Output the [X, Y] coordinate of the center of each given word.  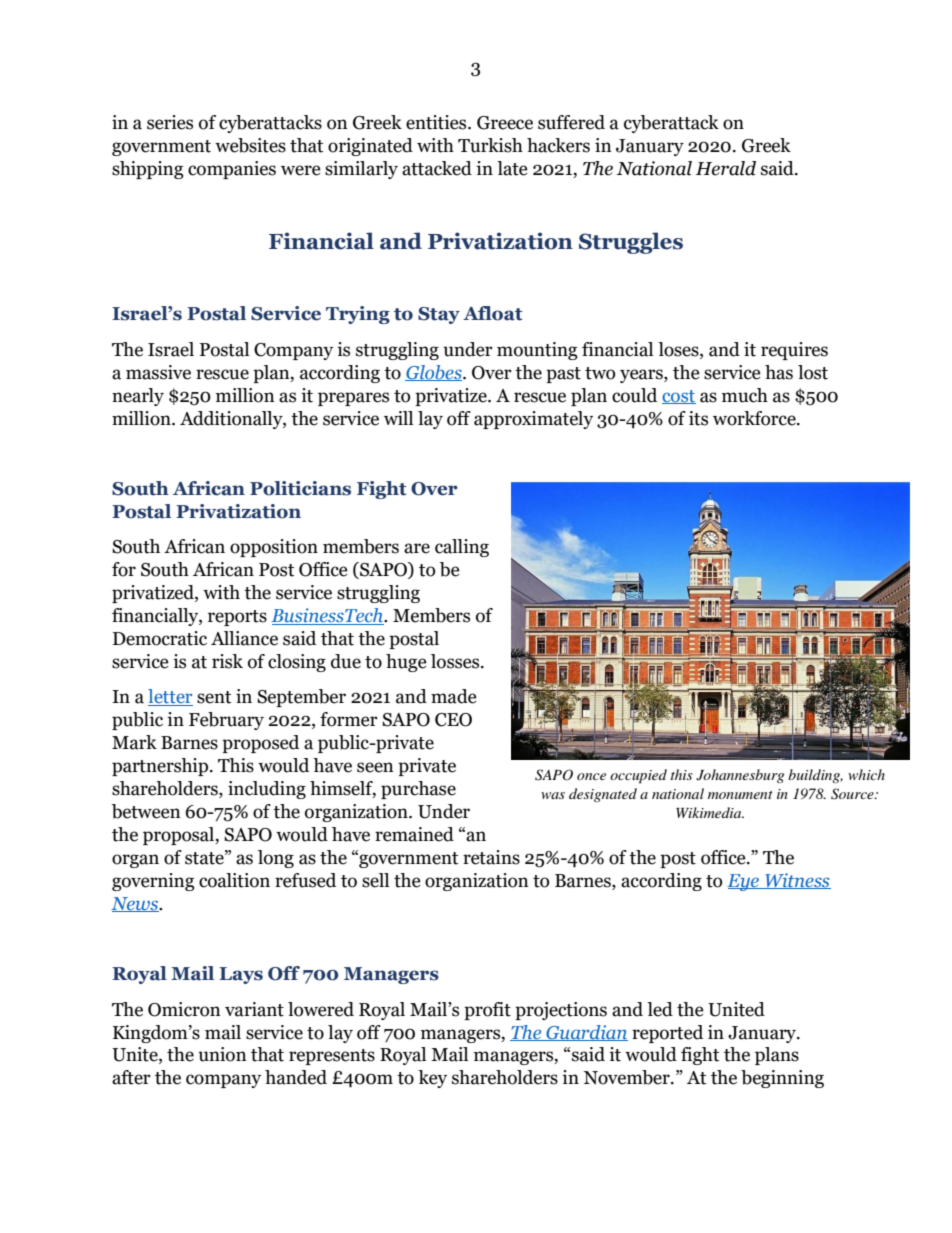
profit [487, 1011]
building [815, 776]
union [222, 1054]
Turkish [490, 145]
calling [462, 548]
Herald [726, 168]
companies [232, 170]
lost [813, 372]
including [267, 790]
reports [237, 618]
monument [740, 795]
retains [491, 857]
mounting [537, 351]
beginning [782, 1079]
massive [158, 372]
